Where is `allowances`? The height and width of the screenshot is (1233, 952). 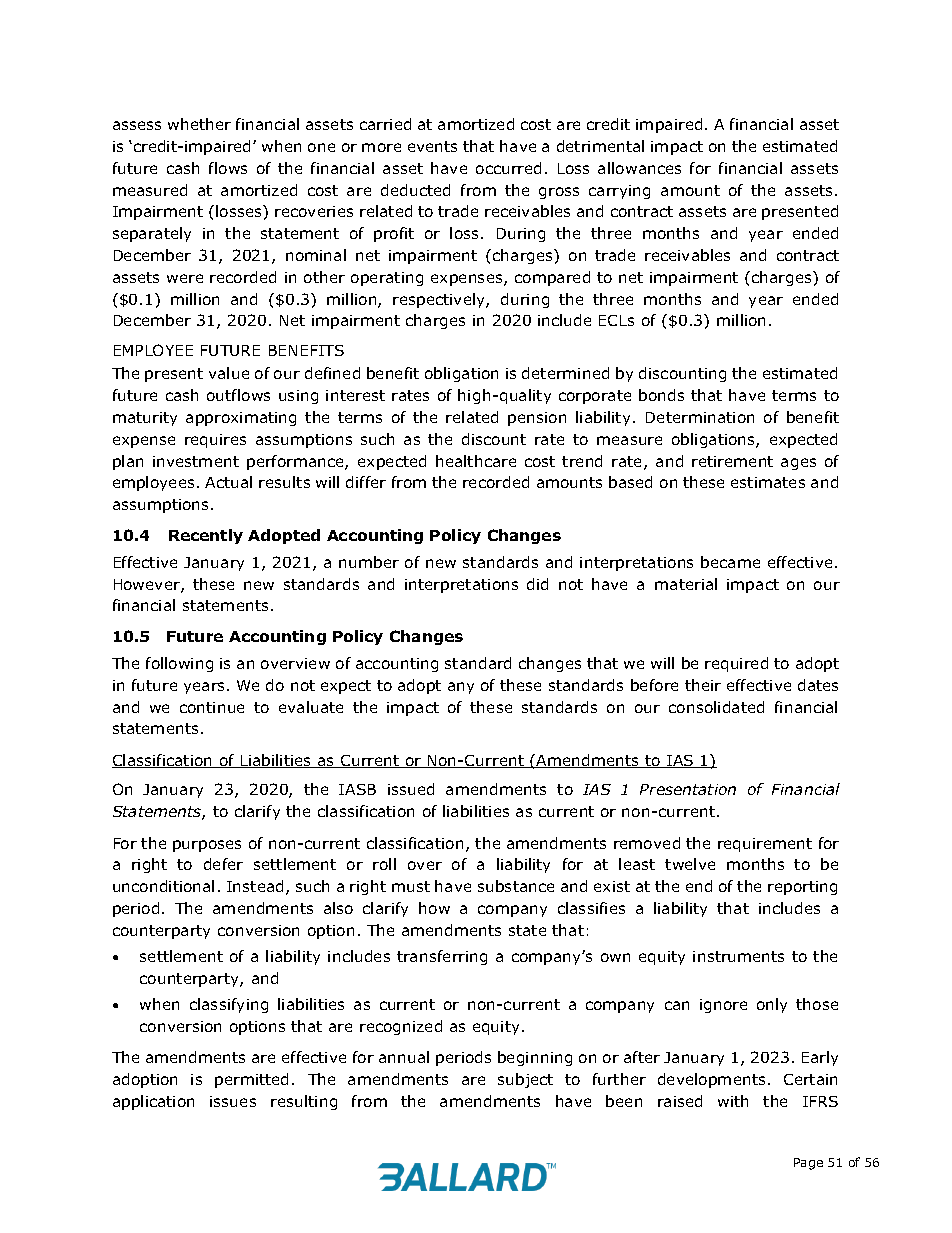 allowances is located at coordinates (639, 168).
